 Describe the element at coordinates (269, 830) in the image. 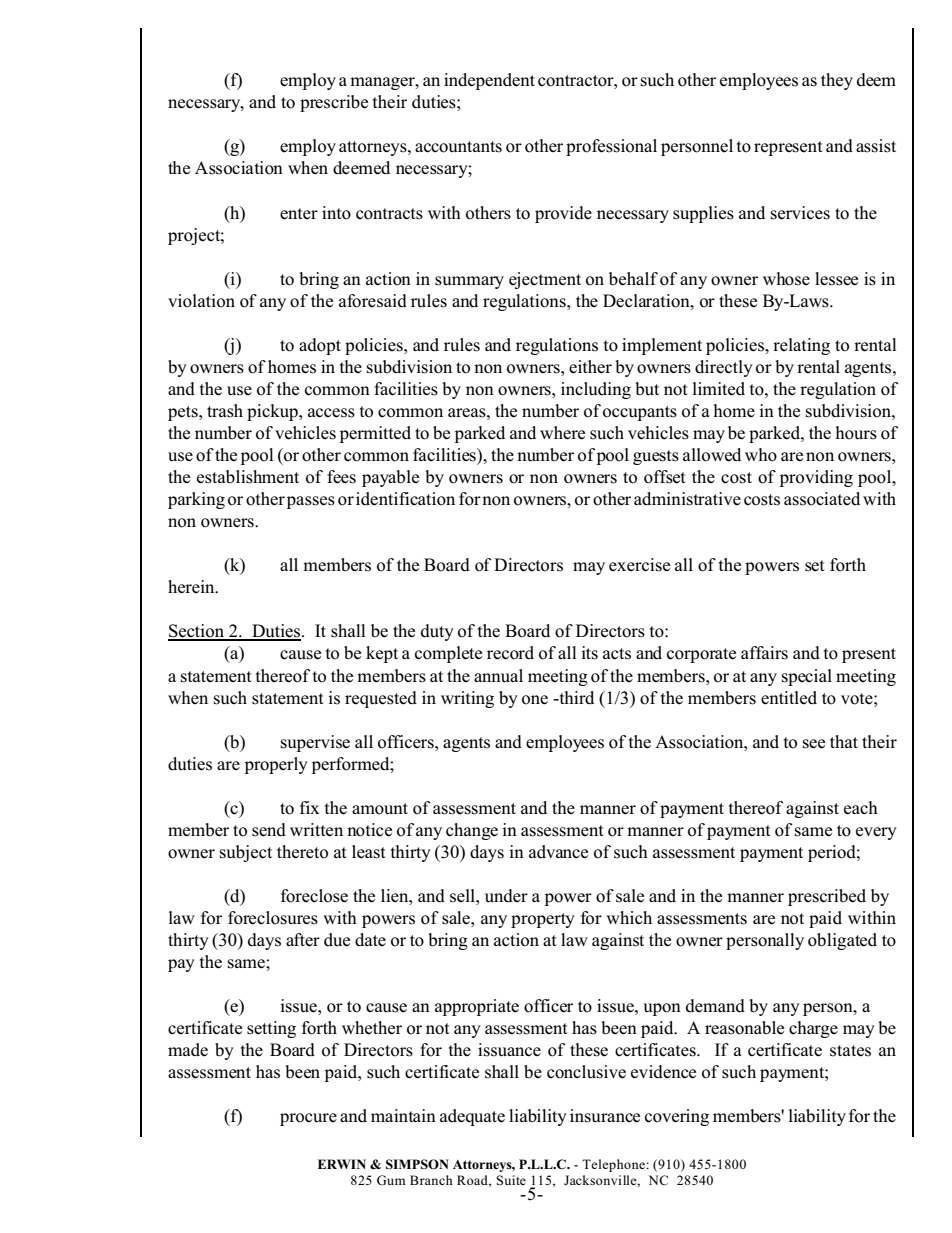

I see `send` at that location.
